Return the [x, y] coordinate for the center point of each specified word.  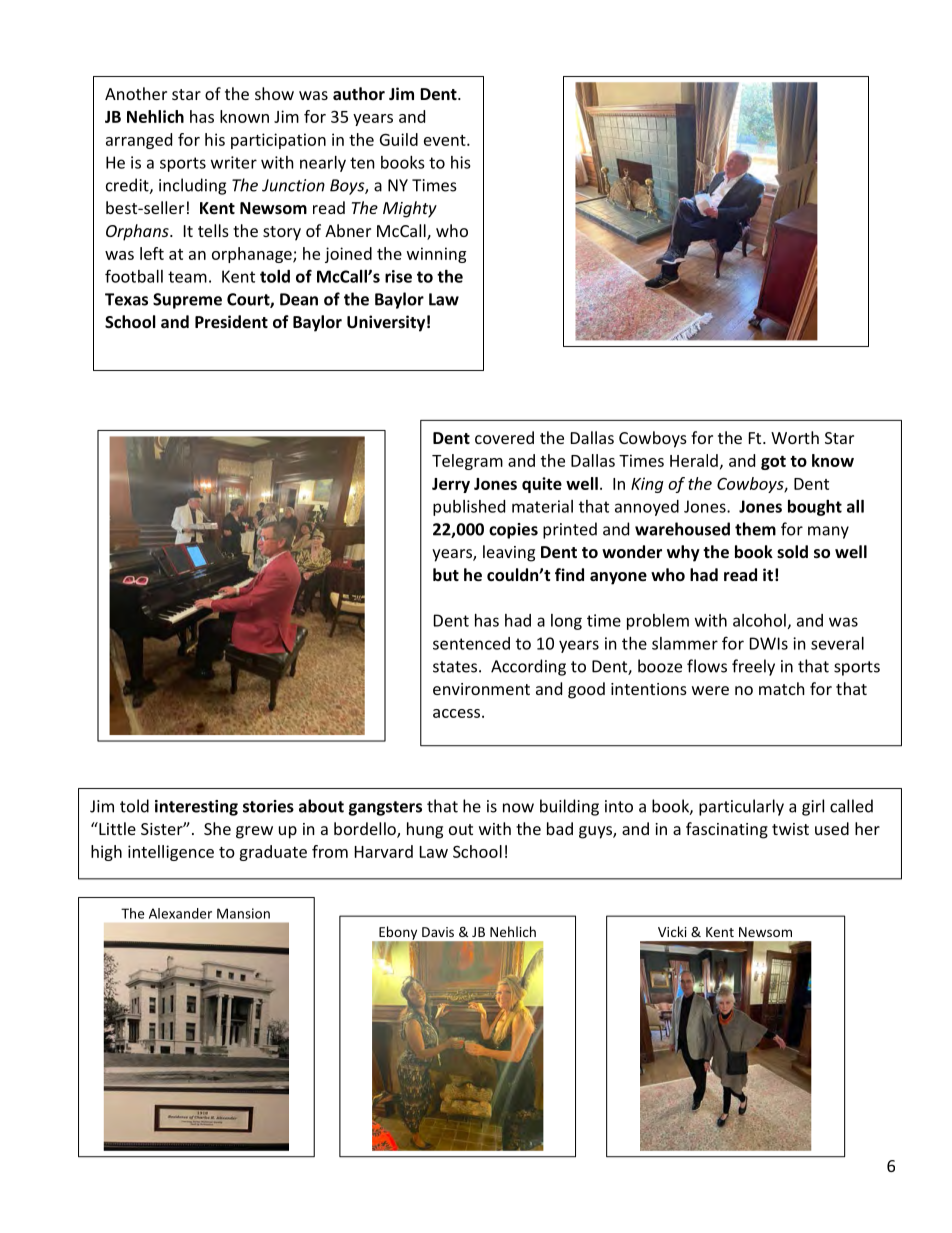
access [458, 713]
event [446, 140]
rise [398, 276]
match [782, 688]
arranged [139, 141]
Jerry [451, 485]
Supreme [187, 301]
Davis [438, 932]
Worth [795, 437]
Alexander [180, 913]
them [755, 529]
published [469, 508]
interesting [196, 808]
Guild [399, 139]
